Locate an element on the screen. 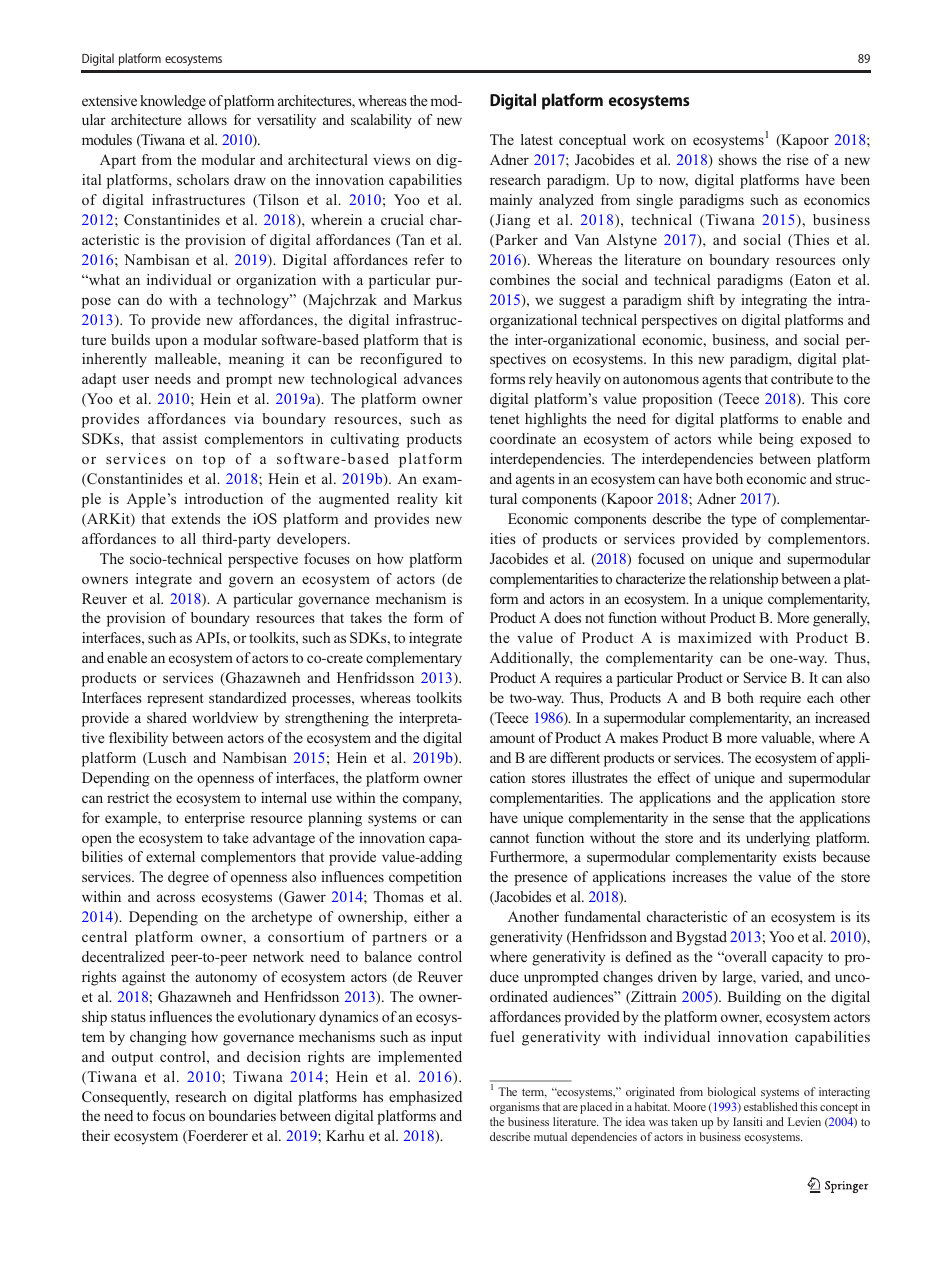 This screenshot has width=952, height=1265. shows is located at coordinates (738, 159).
